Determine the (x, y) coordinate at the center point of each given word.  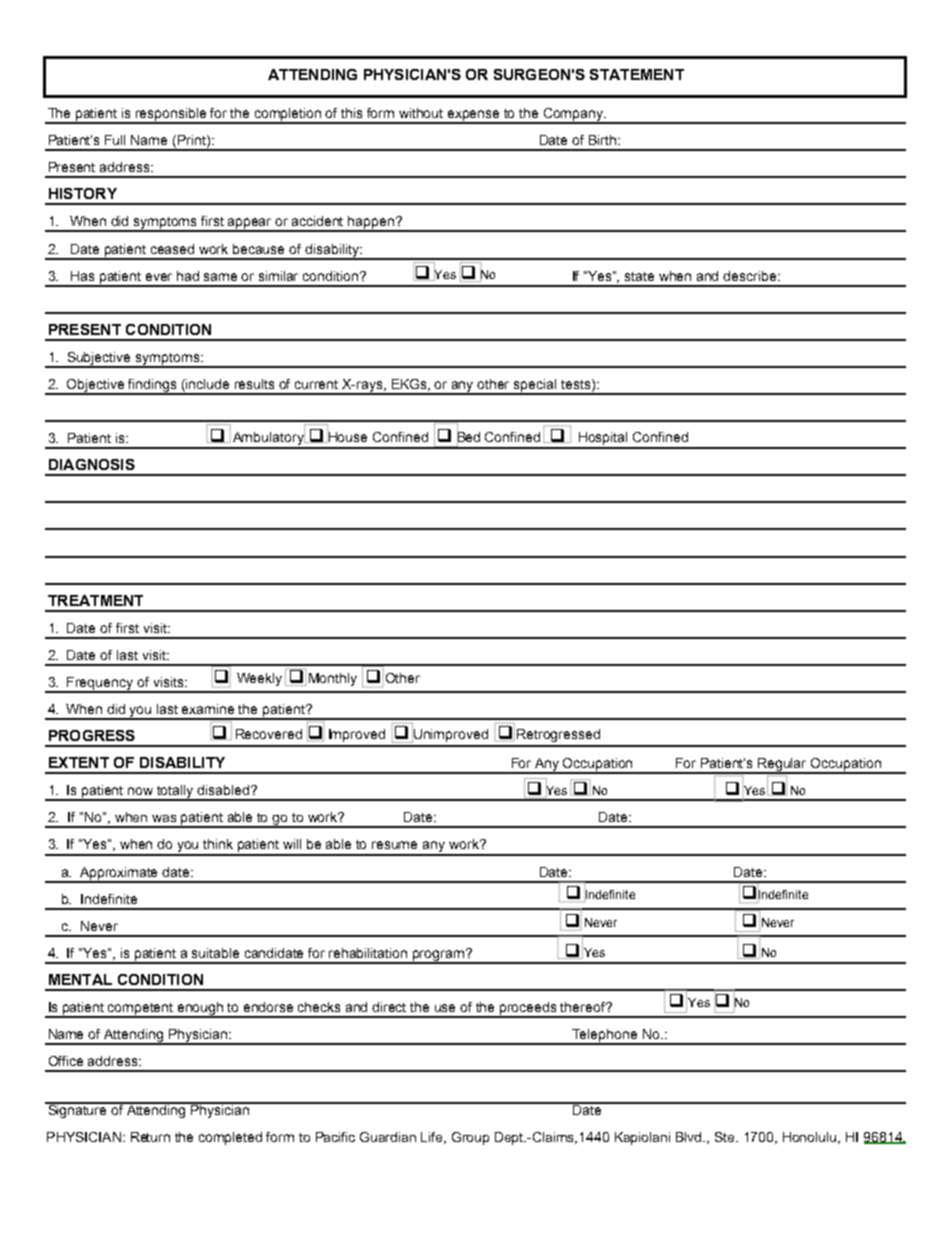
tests (577, 385)
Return (150, 1137)
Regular (783, 766)
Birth (602, 140)
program (438, 956)
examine (208, 709)
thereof (584, 1007)
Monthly (333, 679)
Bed (468, 436)
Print (193, 141)
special (535, 386)
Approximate (119, 874)
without (421, 113)
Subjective (99, 359)
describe (751, 276)
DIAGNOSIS (92, 464)
